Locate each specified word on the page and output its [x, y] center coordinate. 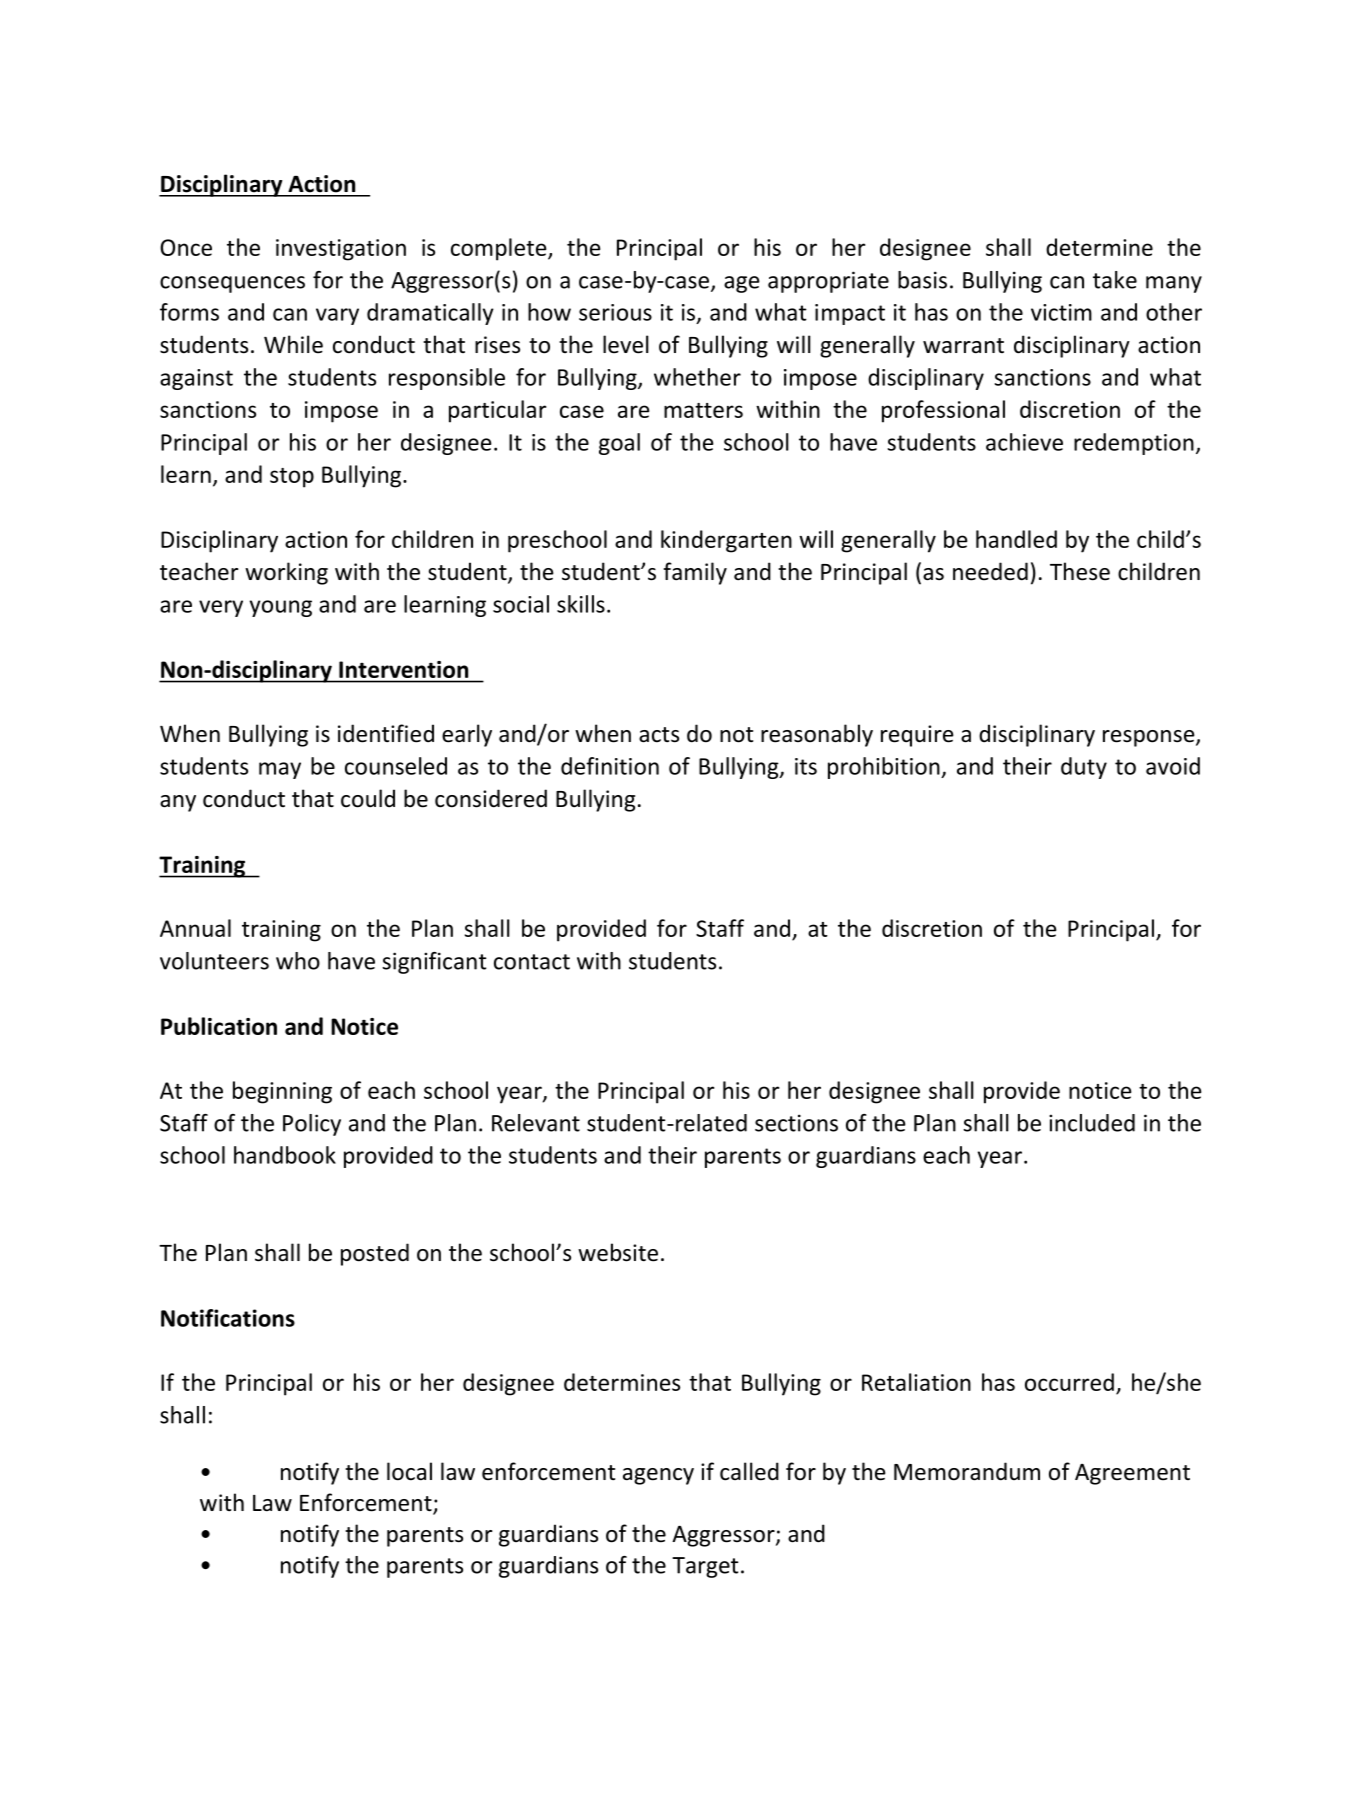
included [1092, 1123]
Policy [312, 1125]
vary [337, 316]
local [409, 1471]
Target [705, 1567]
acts [659, 735]
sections [796, 1123]
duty [1084, 768]
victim [1061, 312]
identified [386, 733]
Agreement [1132, 1474]
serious [615, 312]
